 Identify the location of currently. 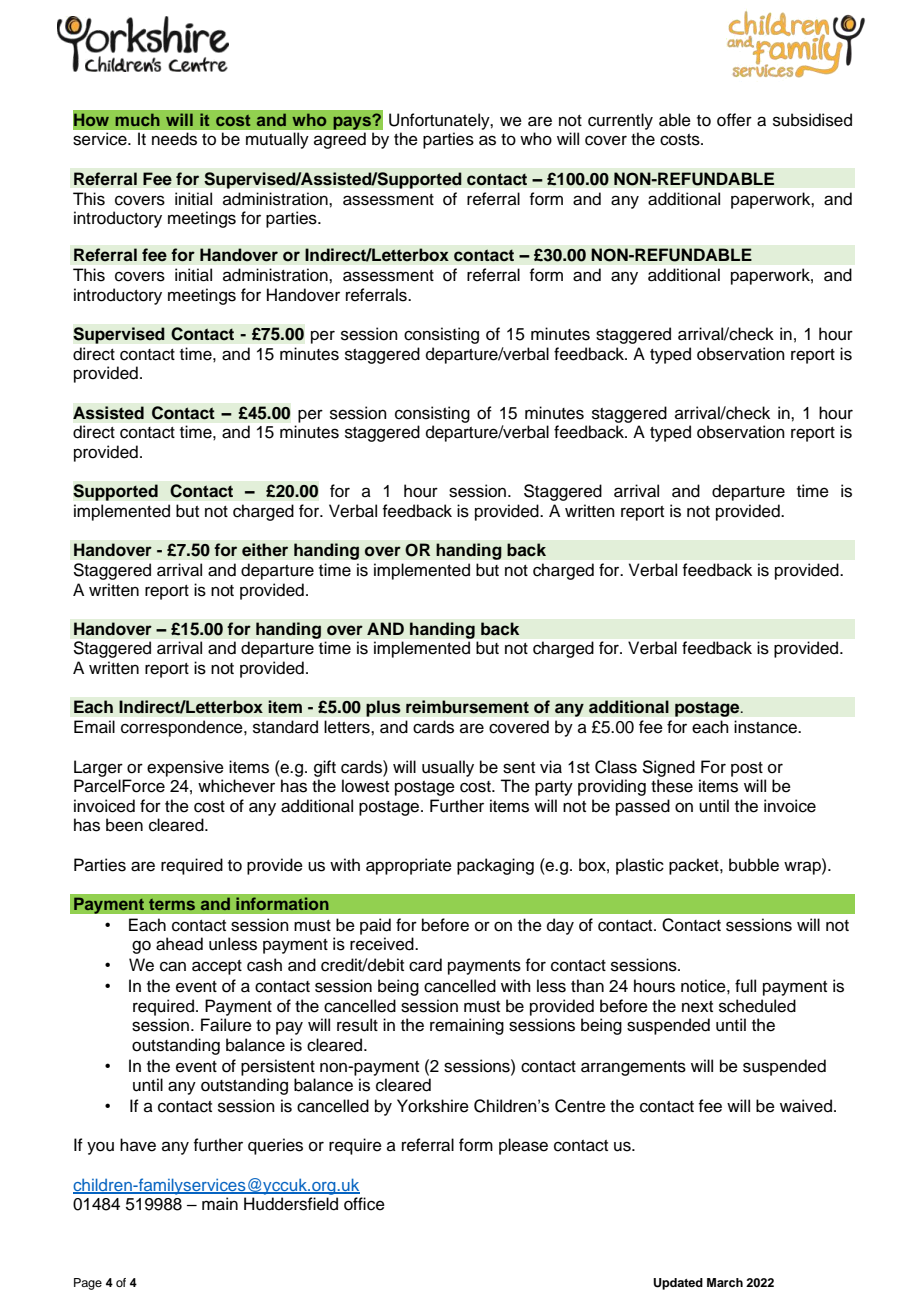
(620, 121).
